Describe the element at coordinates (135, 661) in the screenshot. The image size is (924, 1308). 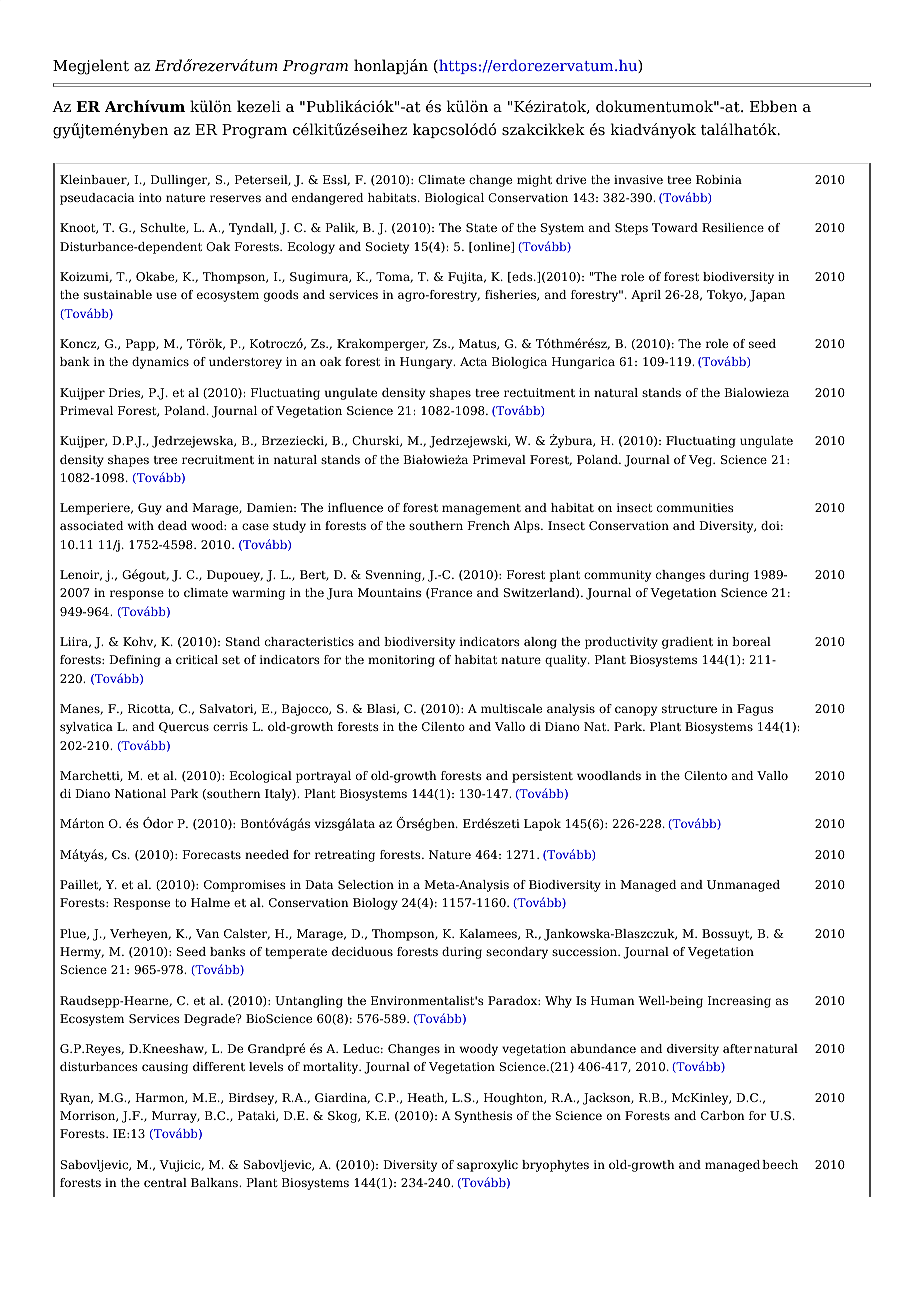
I see `Defining` at that location.
